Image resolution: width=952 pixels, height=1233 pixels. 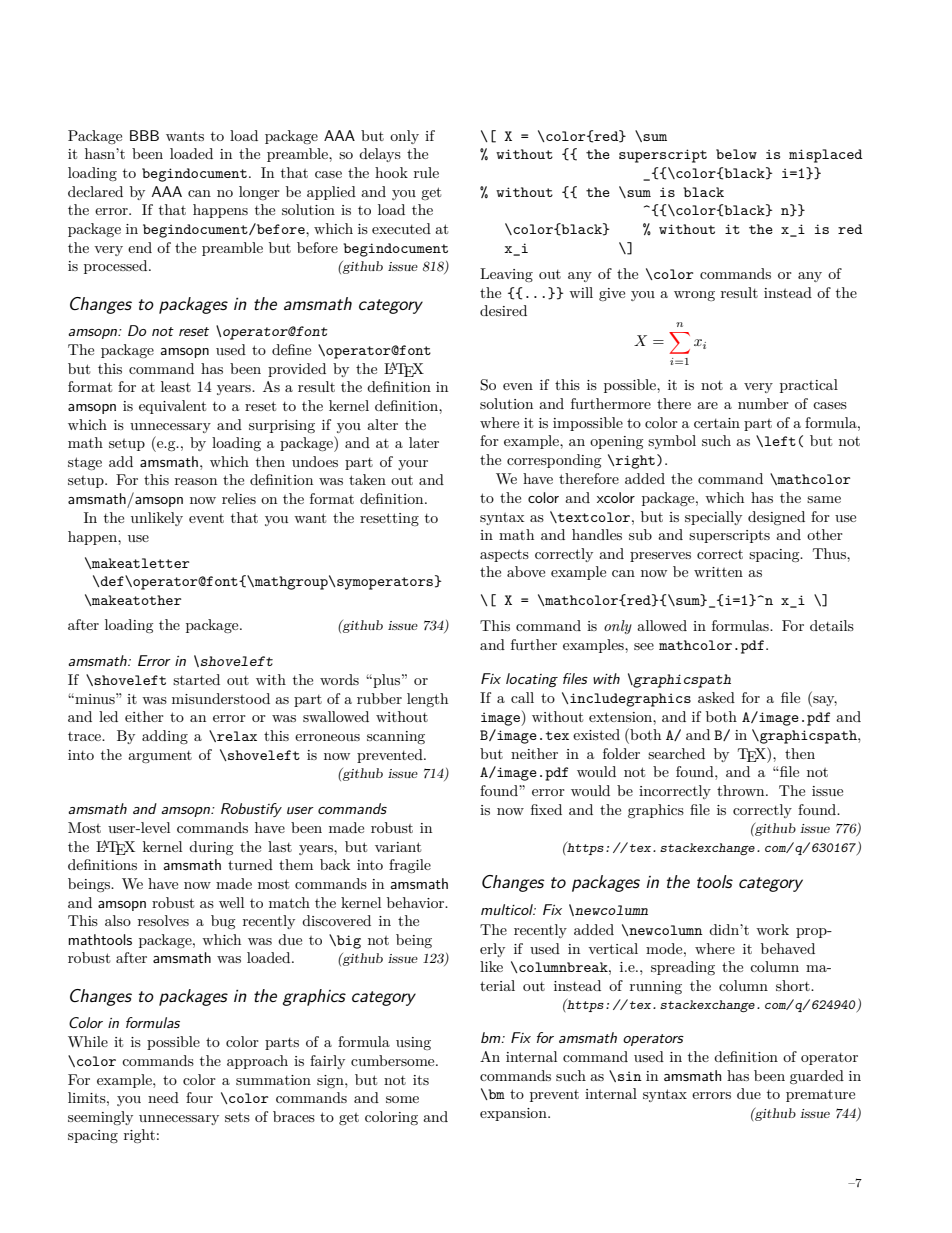 What do you see at coordinates (817, 1077) in the screenshot?
I see `guarded` at bounding box center [817, 1077].
